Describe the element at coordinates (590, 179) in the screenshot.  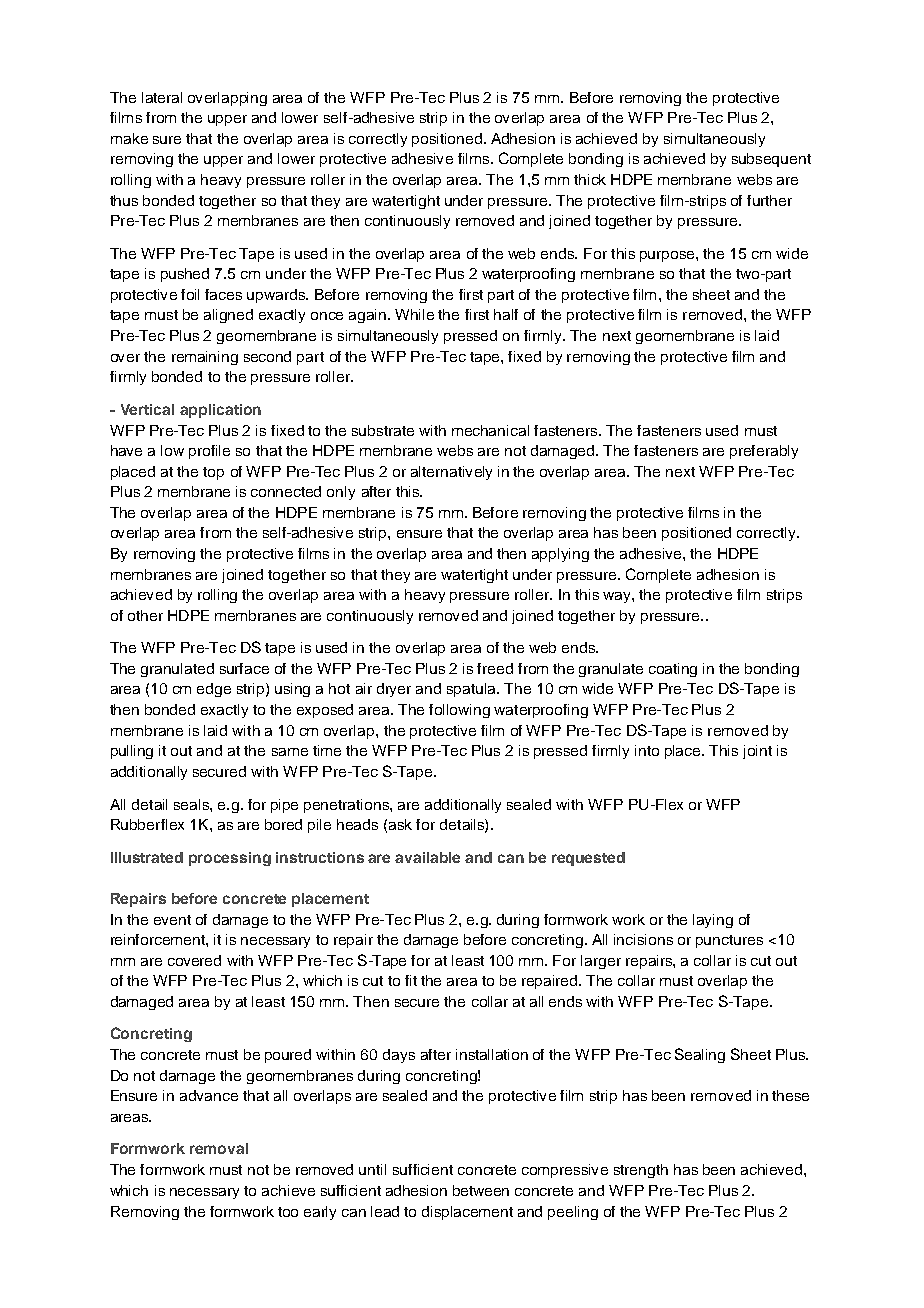
I see `thick` at that location.
